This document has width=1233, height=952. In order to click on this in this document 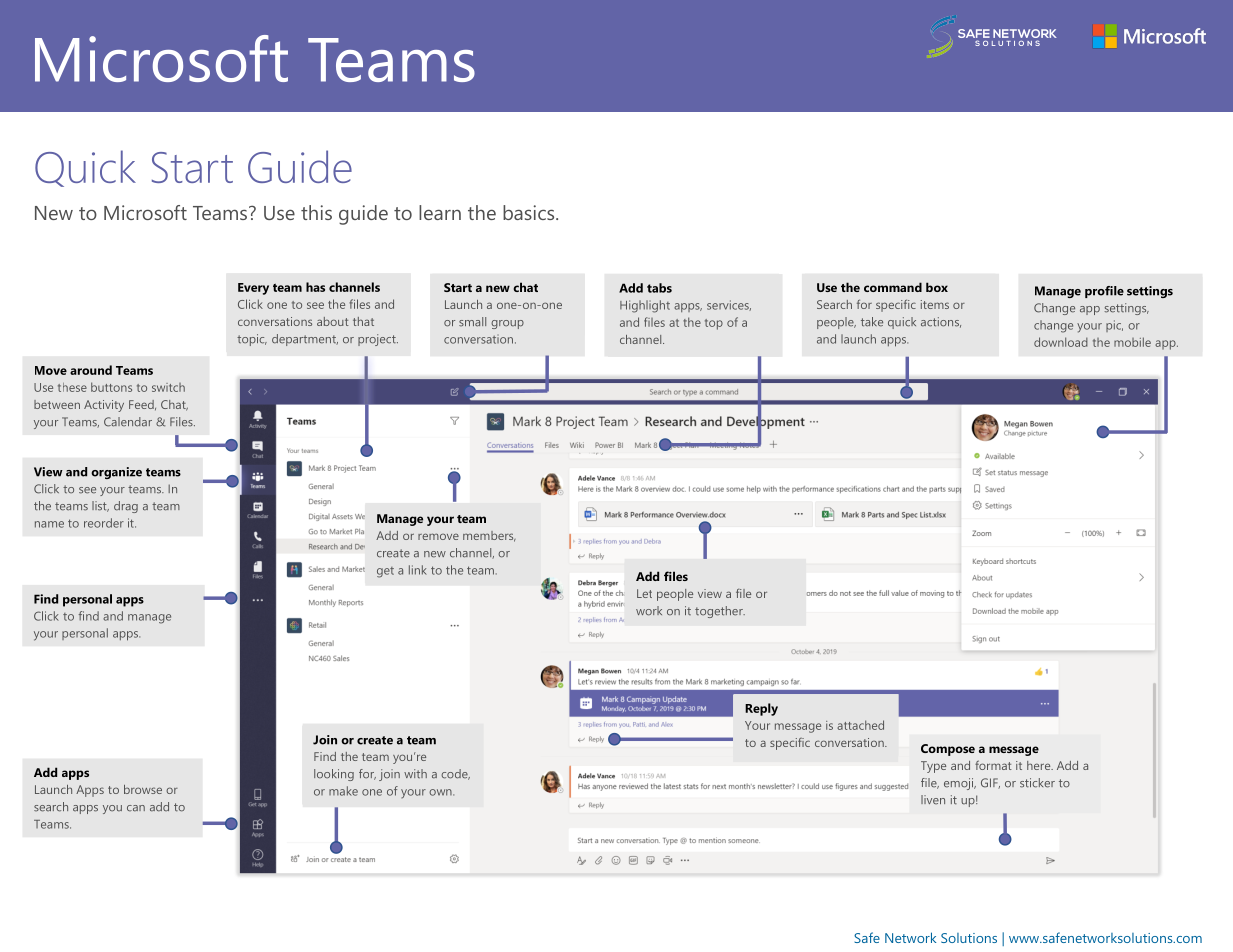, I will do `click(316, 212)`.
